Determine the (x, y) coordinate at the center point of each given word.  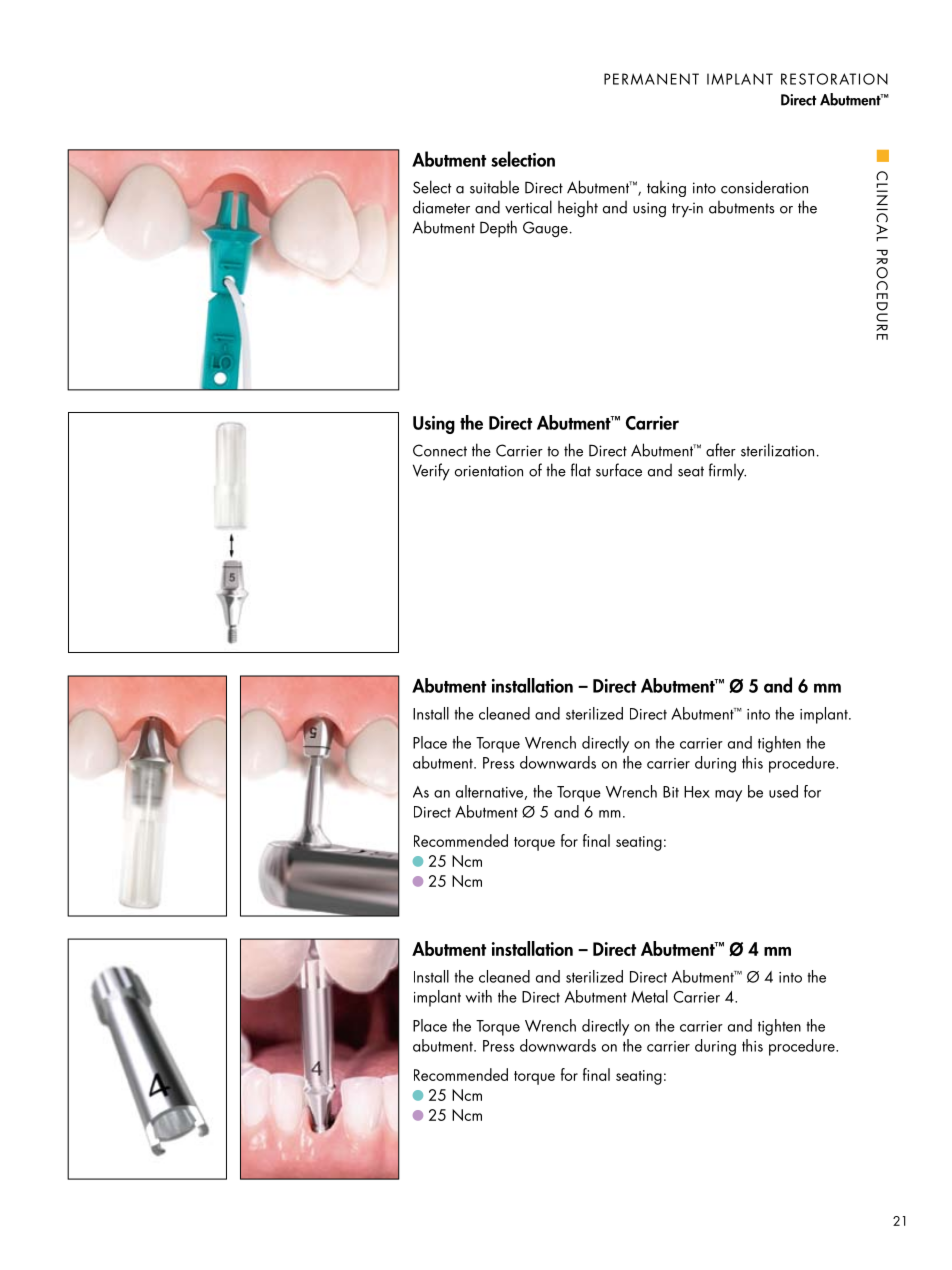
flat (581, 470)
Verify (431, 472)
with (478, 996)
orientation (489, 471)
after (721, 450)
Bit (671, 792)
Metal (649, 996)
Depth (498, 229)
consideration (764, 187)
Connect (440, 450)
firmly (727, 472)
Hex (697, 792)
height (578, 208)
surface (619, 470)
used (783, 791)
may (728, 796)
